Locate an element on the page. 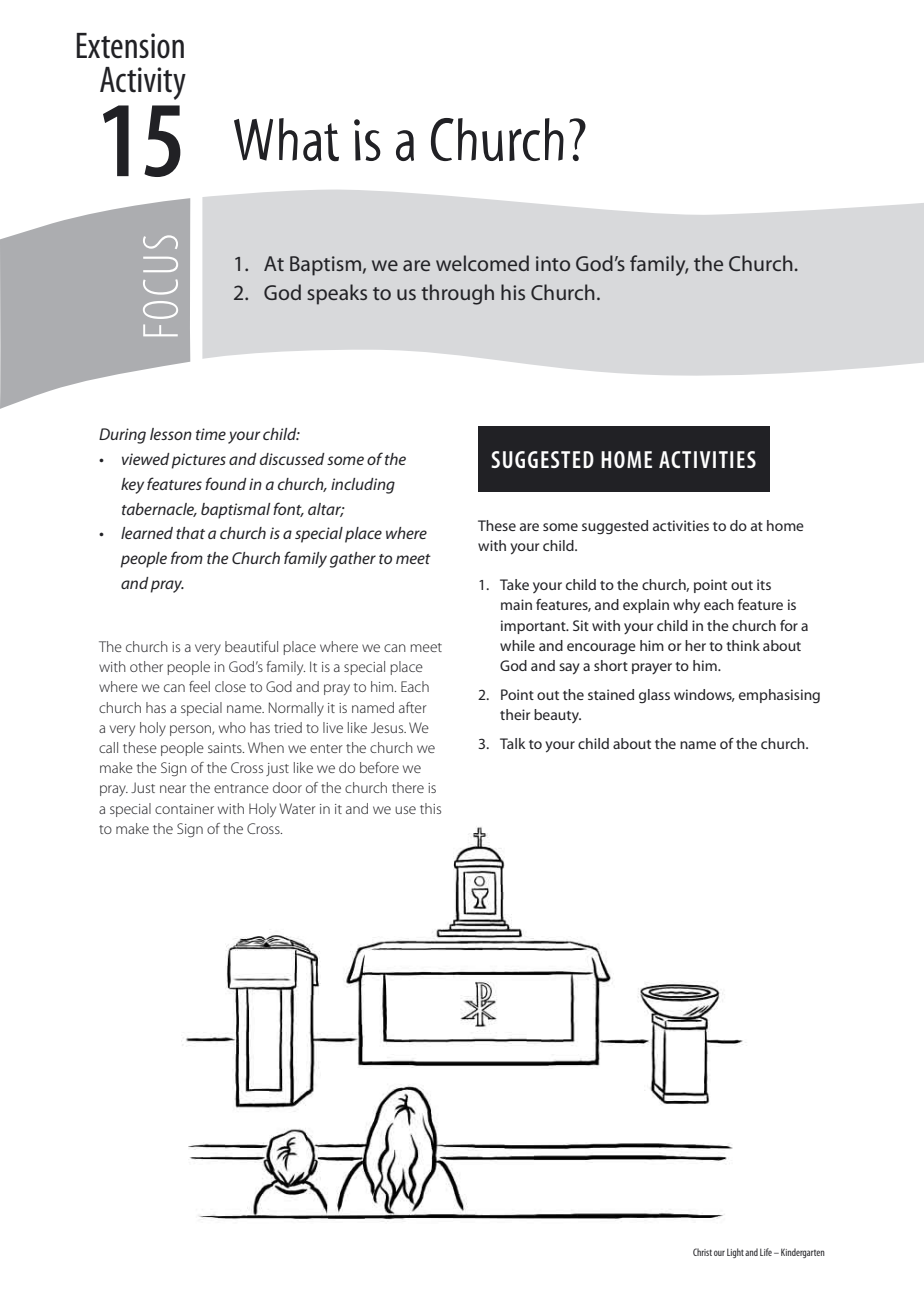 This page has width=924, height=1308. What is located at coordinates (286, 140).
